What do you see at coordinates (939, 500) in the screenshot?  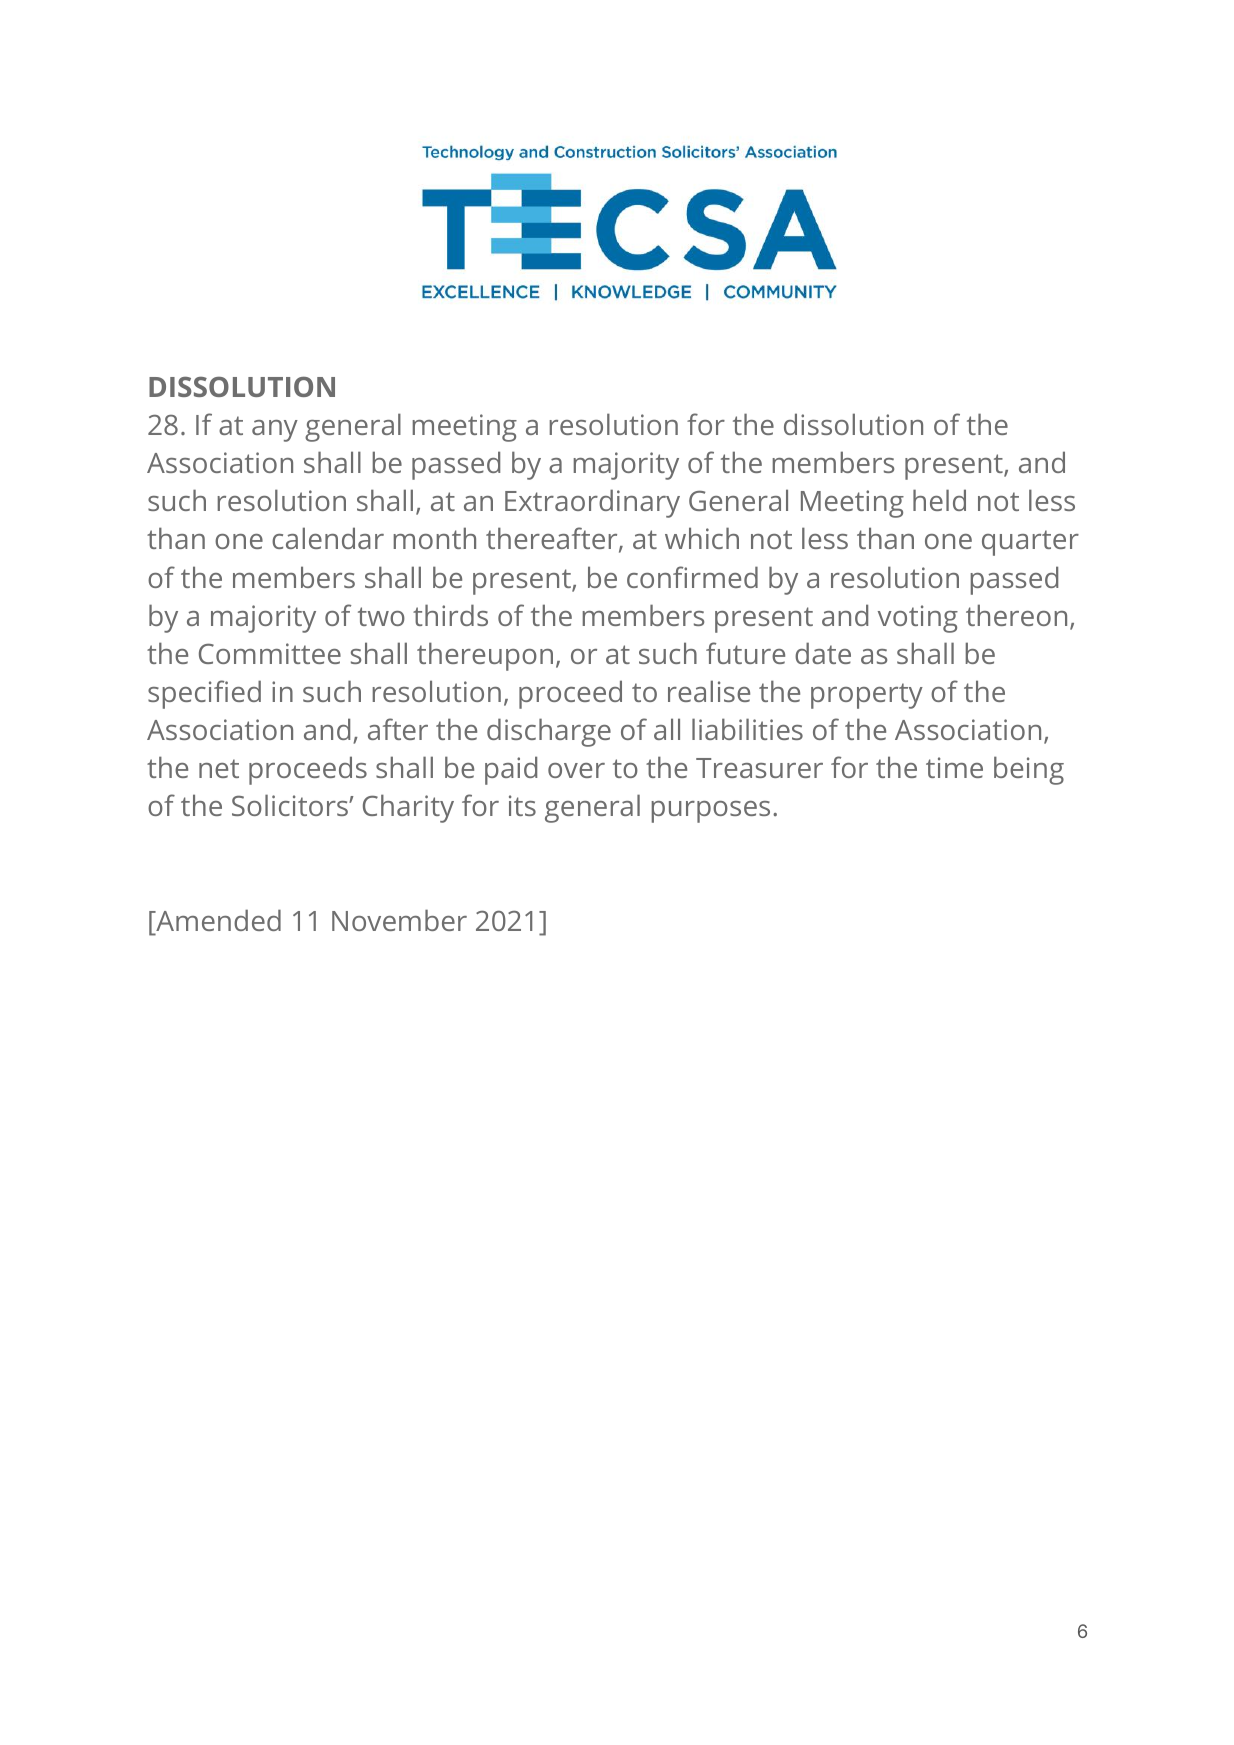 I see `held` at bounding box center [939, 500].
